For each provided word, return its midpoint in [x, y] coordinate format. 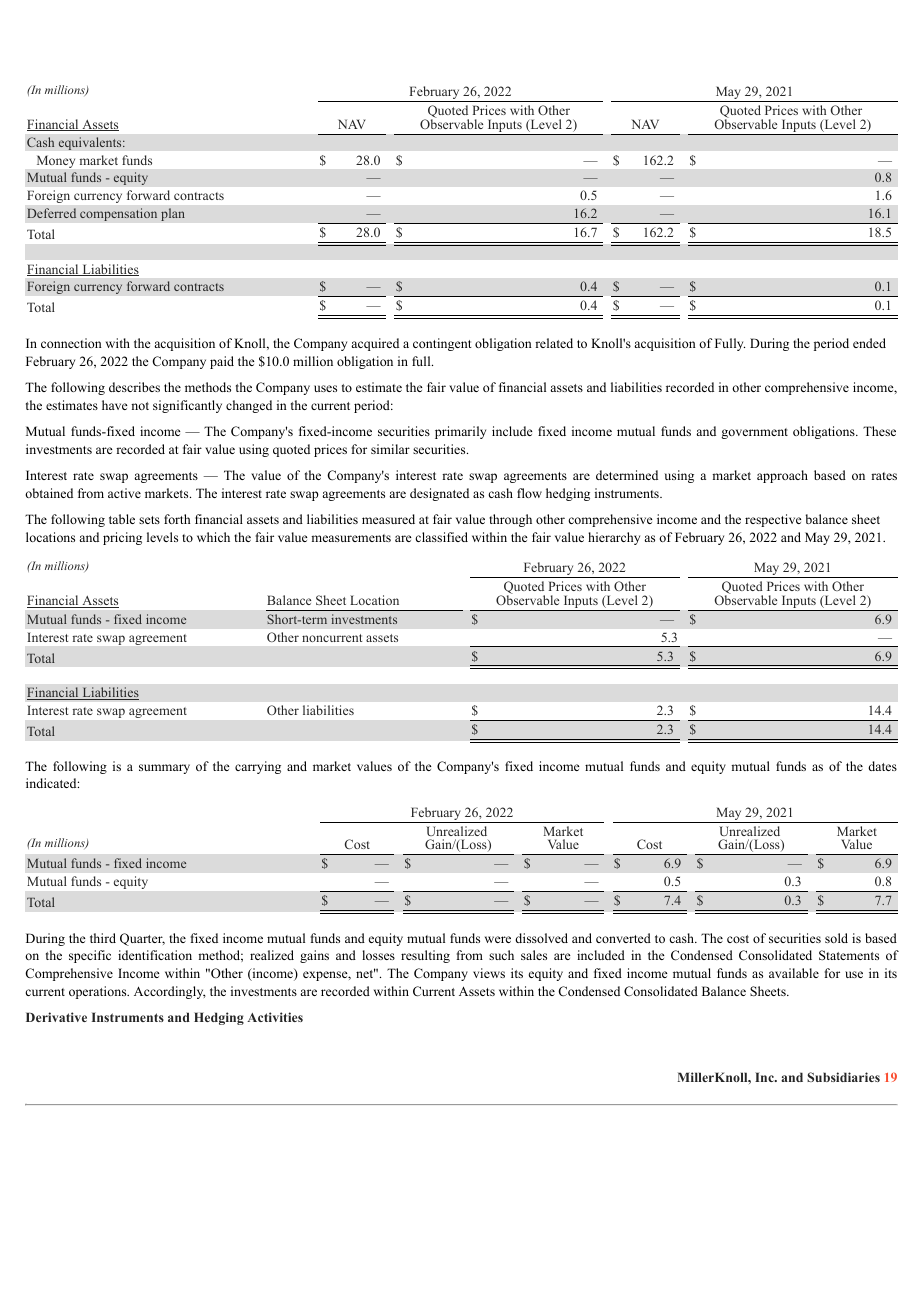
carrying [258, 767]
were [498, 939]
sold [836, 938]
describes [134, 387]
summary [164, 769]
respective [773, 520]
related [554, 343]
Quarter [142, 939]
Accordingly [170, 992]
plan [173, 214]
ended [869, 343]
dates [882, 766]
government [754, 433]
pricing [122, 538]
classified [441, 537]
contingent [442, 344]
